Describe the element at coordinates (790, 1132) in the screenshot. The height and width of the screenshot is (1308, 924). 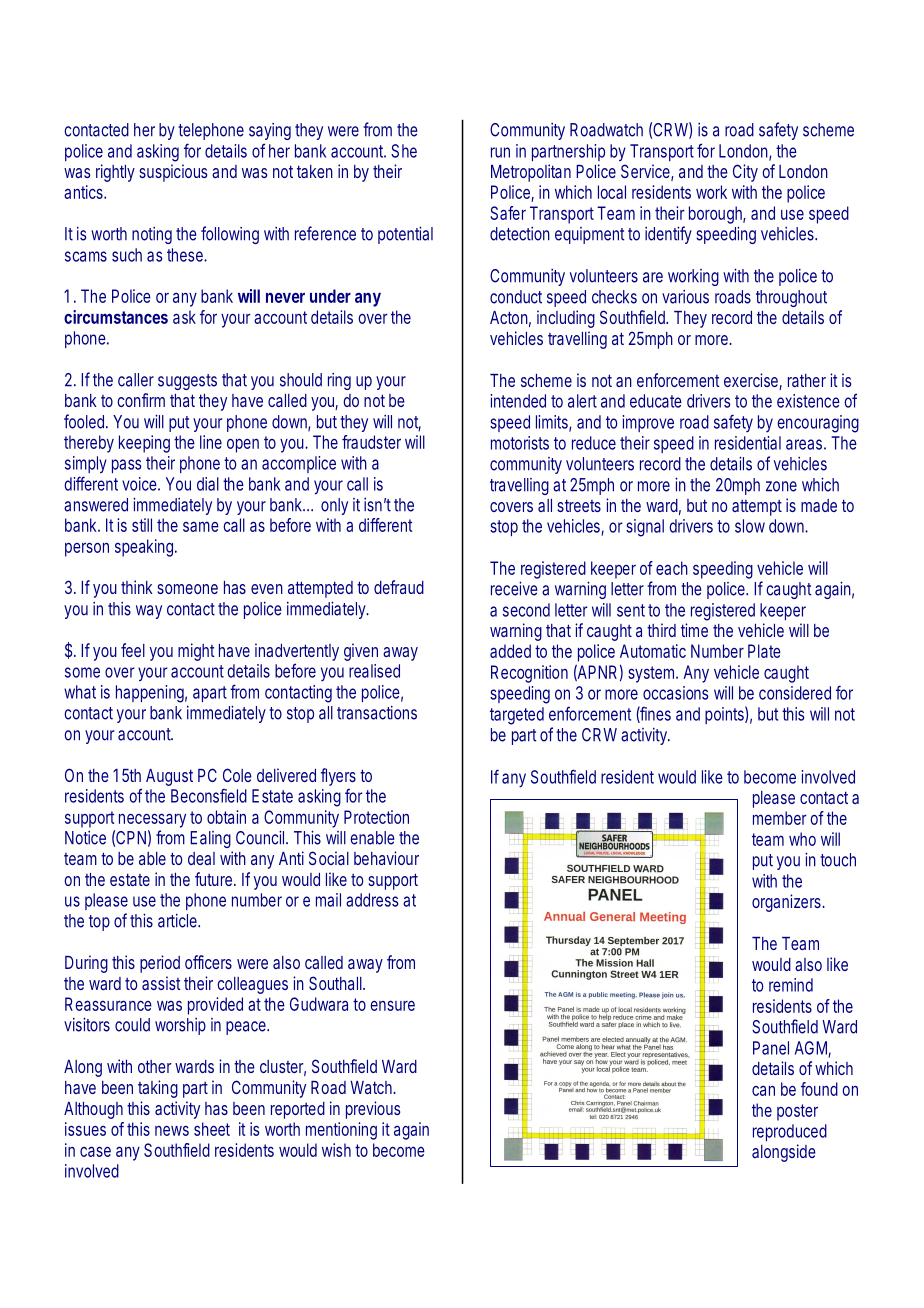
I see `reproduced` at that location.
